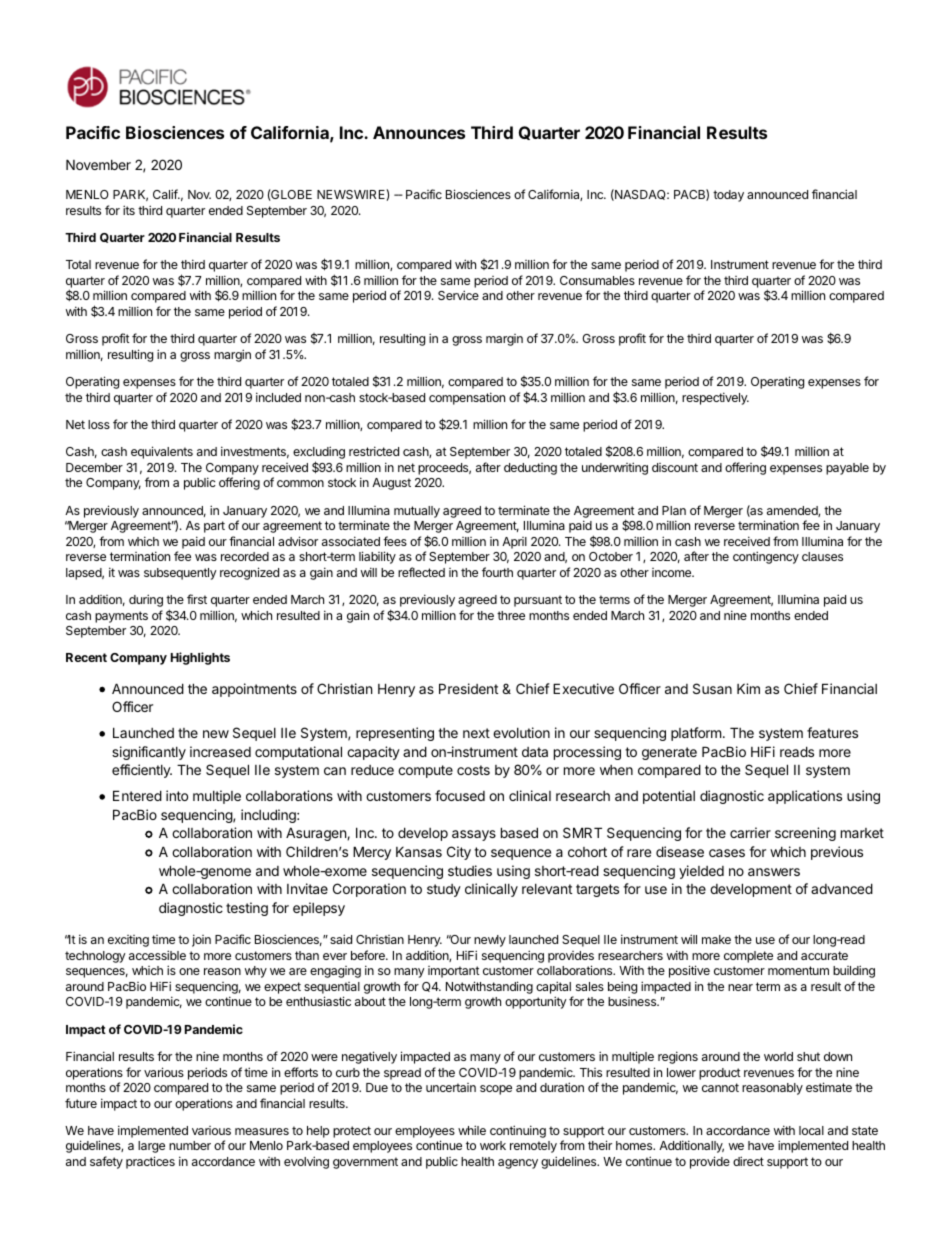  What do you see at coordinates (200, 658) in the screenshot?
I see `Highlights` at bounding box center [200, 658].
